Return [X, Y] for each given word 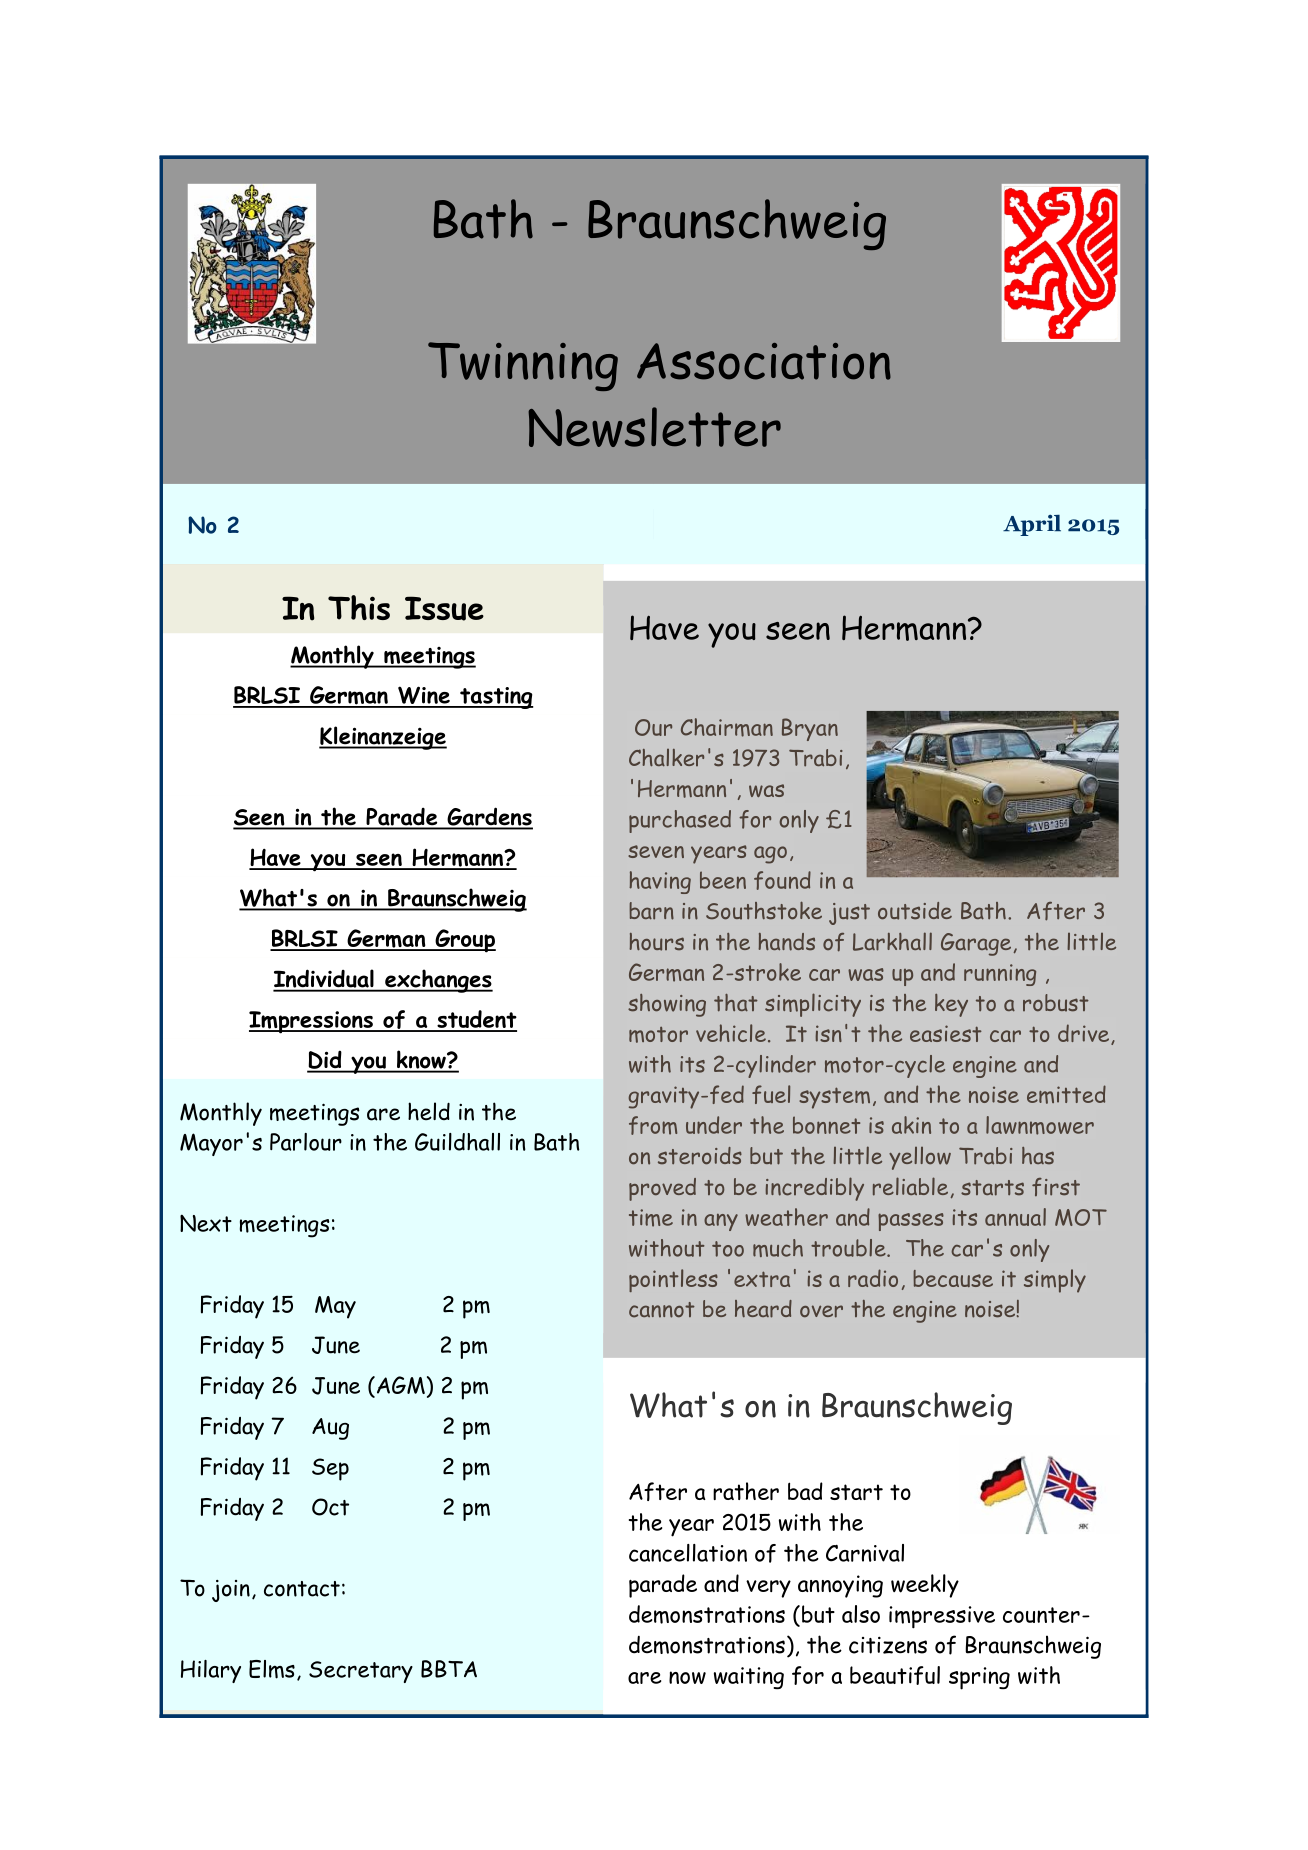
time [651, 1218]
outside [915, 911]
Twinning [523, 366]
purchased [680, 821]
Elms [272, 1669]
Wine [424, 696]
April [1032, 525]
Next [206, 1223]
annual [1015, 1217]
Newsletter [654, 427]
